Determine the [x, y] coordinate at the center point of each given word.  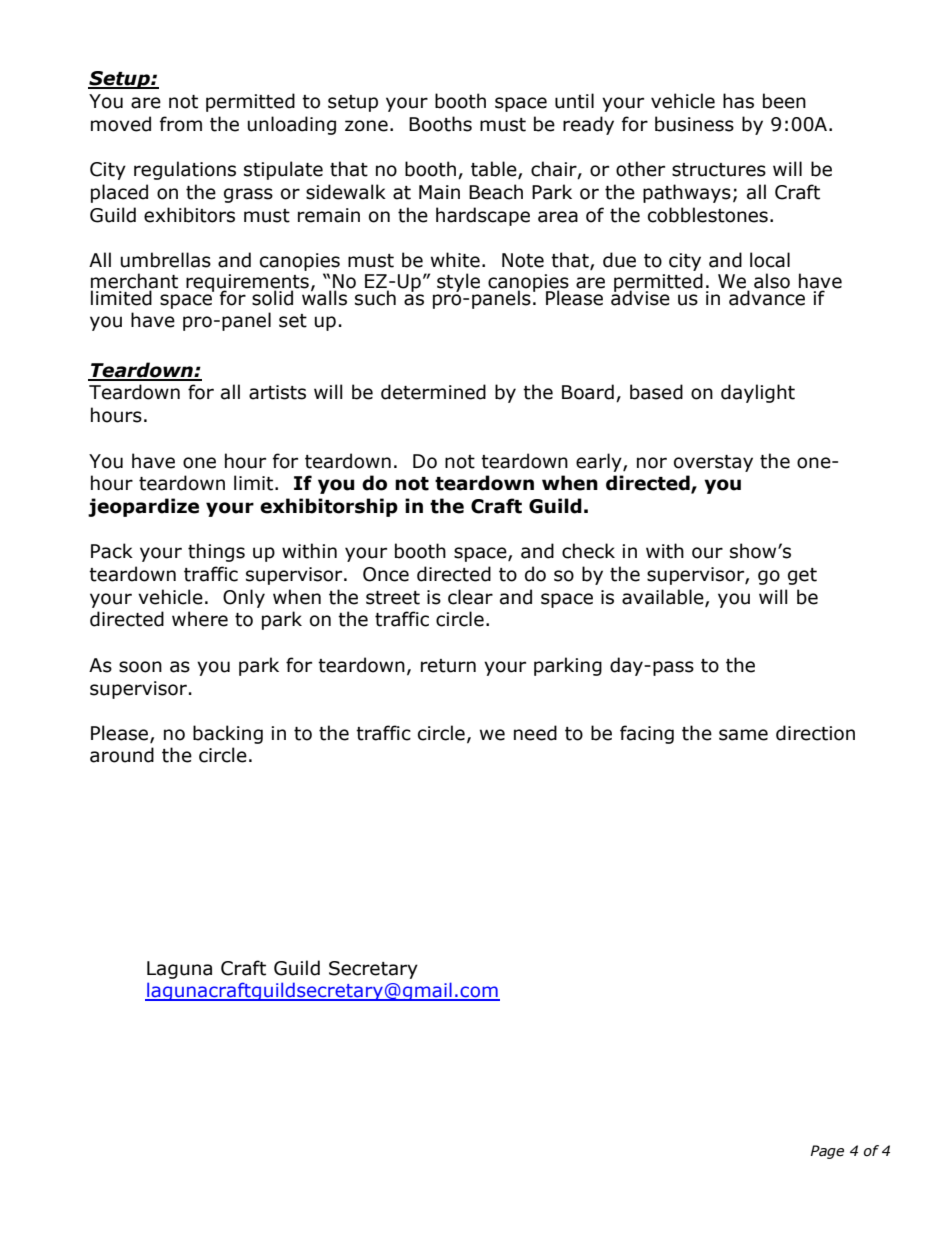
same [743, 735]
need [535, 733]
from [181, 124]
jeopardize [143, 507]
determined [433, 392]
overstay [713, 463]
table [495, 170]
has [738, 101]
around [122, 755]
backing [228, 734]
